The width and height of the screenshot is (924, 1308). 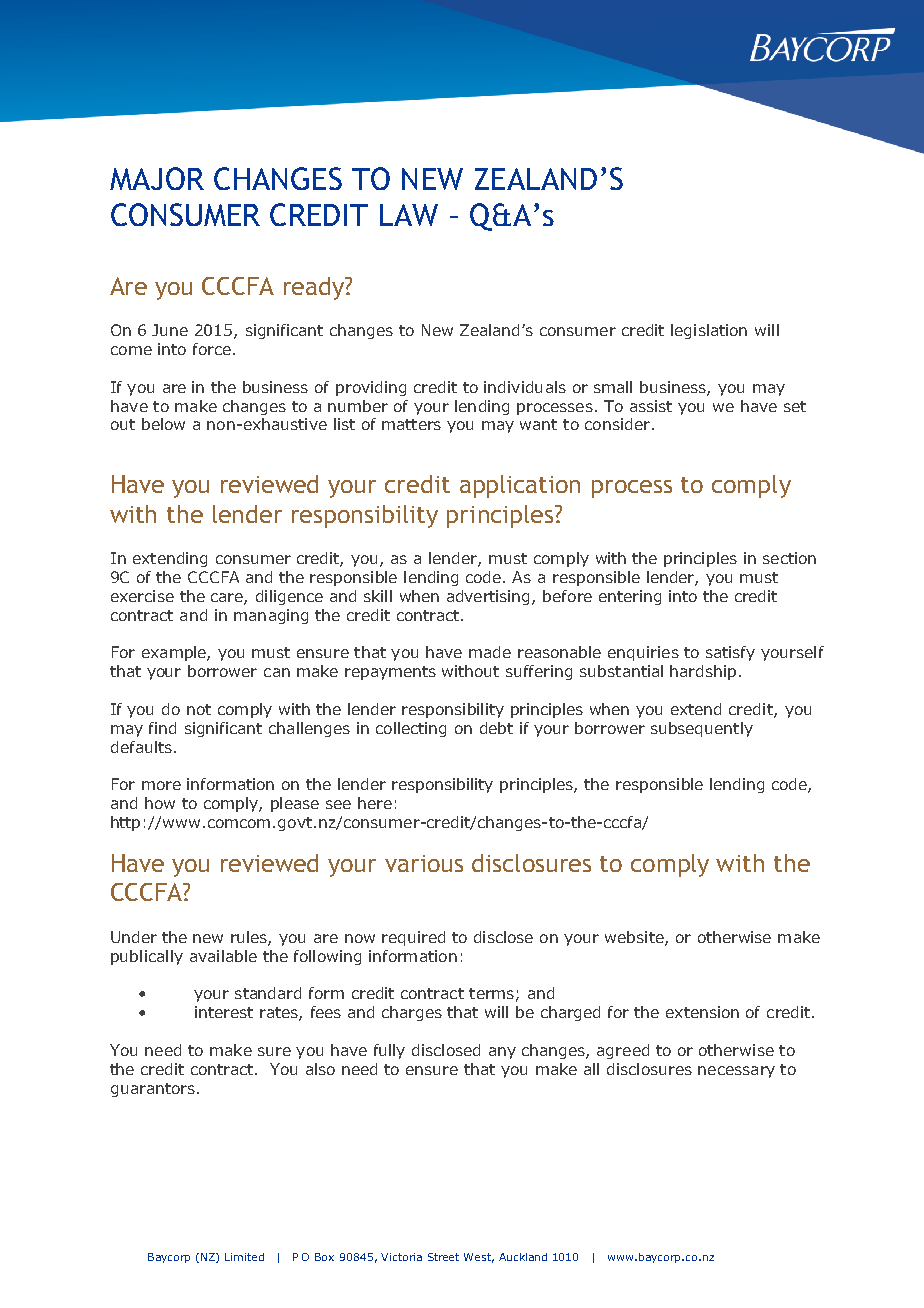 I want to click on not, so click(x=199, y=709).
